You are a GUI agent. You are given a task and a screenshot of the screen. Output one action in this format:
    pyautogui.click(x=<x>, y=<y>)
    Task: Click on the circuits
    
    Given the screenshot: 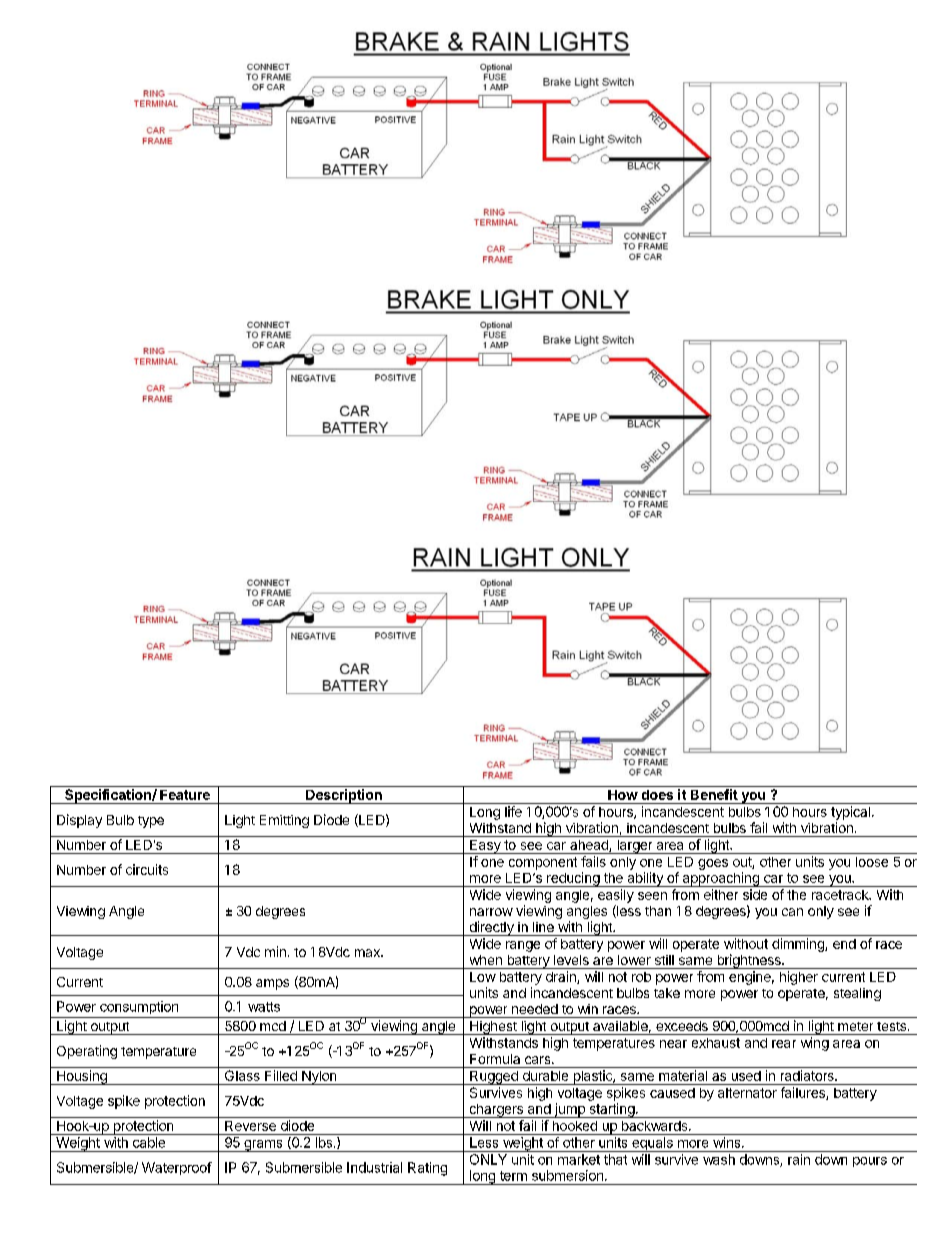 What is the action you would take?
    pyautogui.click(x=147, y=869)
